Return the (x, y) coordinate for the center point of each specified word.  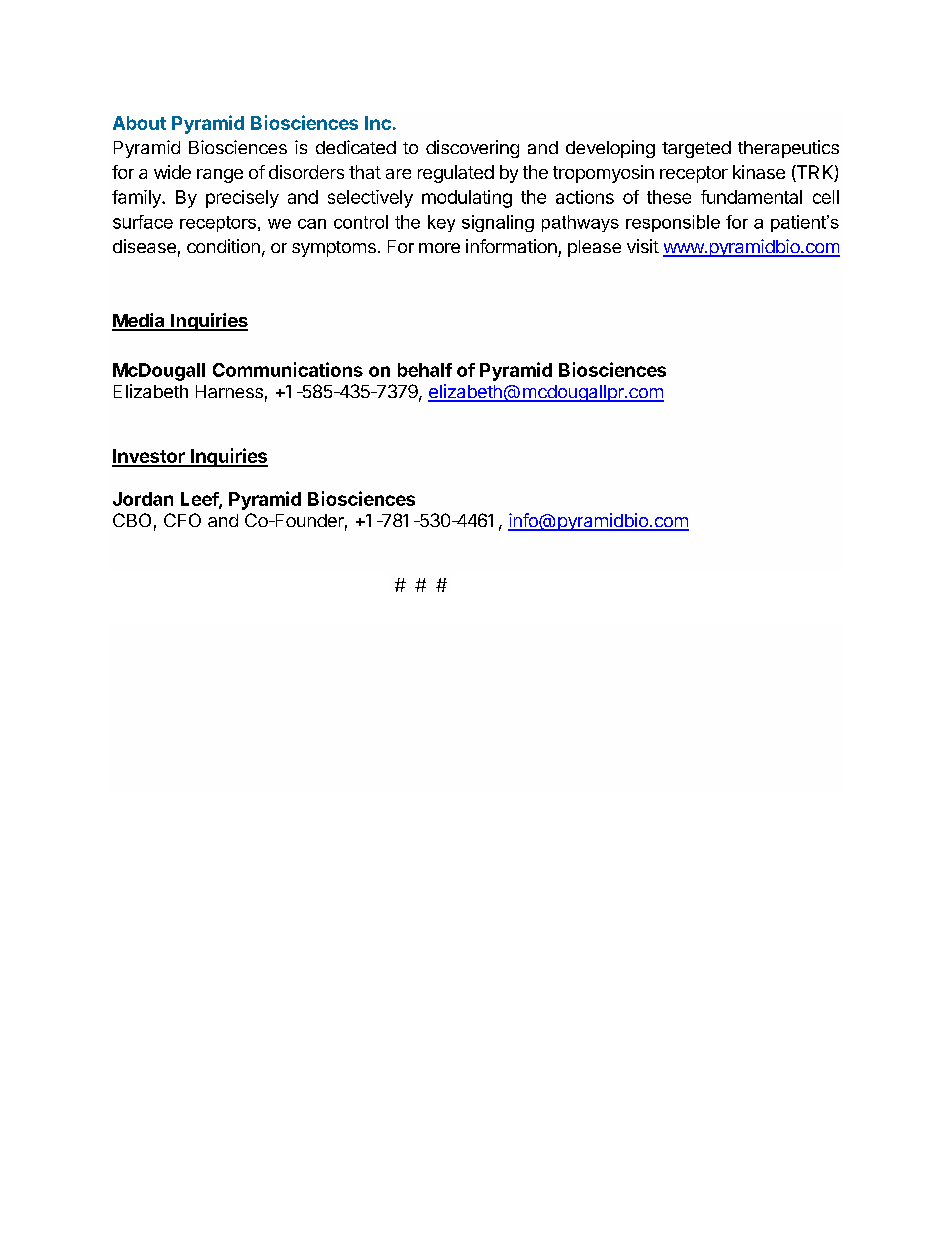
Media (139, 321)
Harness (229, 391)
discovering (472, 149)
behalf (425, 370)
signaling (498, 223)
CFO (182, 520)
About (139, 123)
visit (643, 246)
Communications (288, 369)
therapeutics (788, 149)
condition (223, 246)
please (594, 248)
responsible (673, 223)
